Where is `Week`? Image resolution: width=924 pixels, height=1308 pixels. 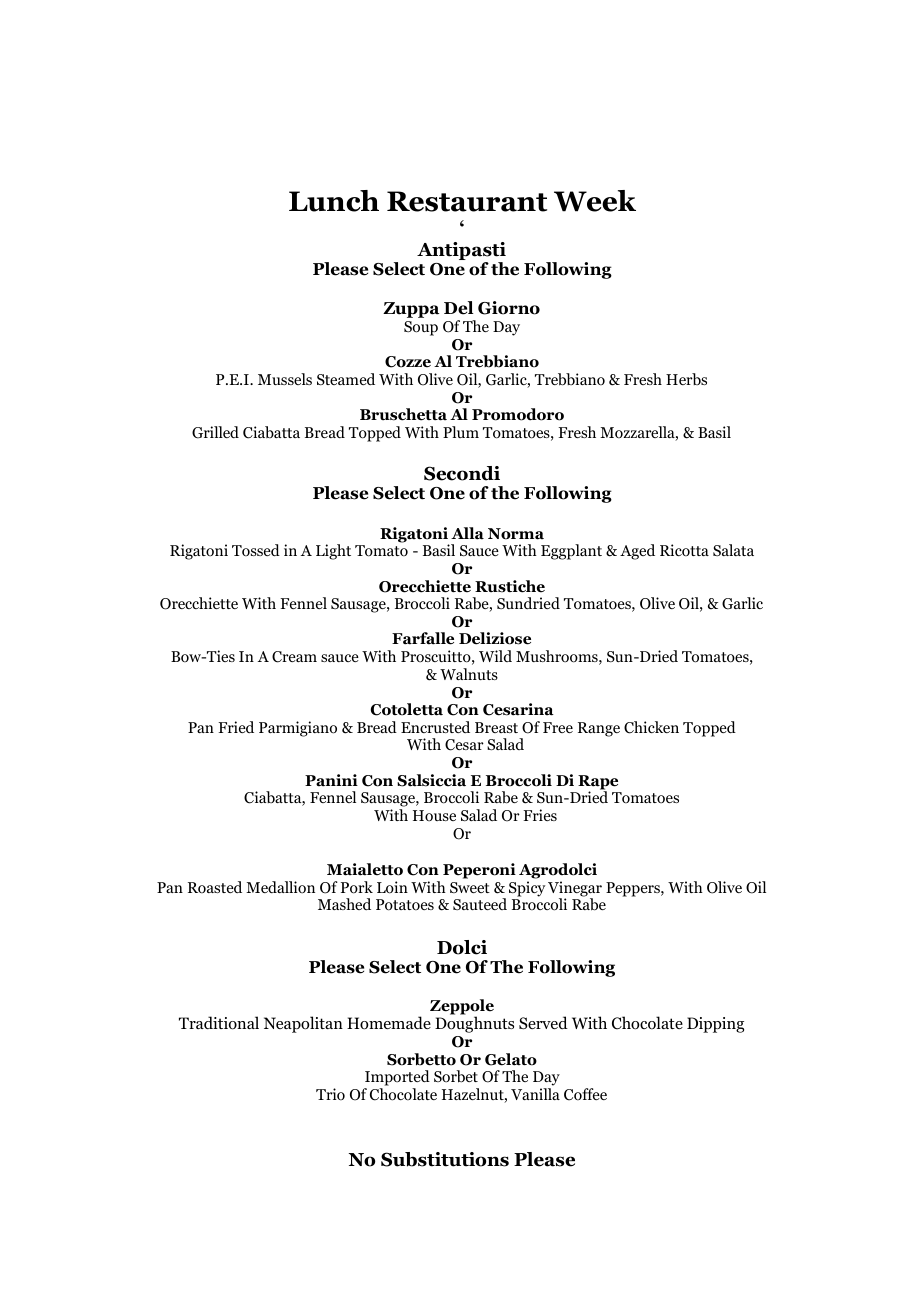
Week is located at coordinates (595, 201).
